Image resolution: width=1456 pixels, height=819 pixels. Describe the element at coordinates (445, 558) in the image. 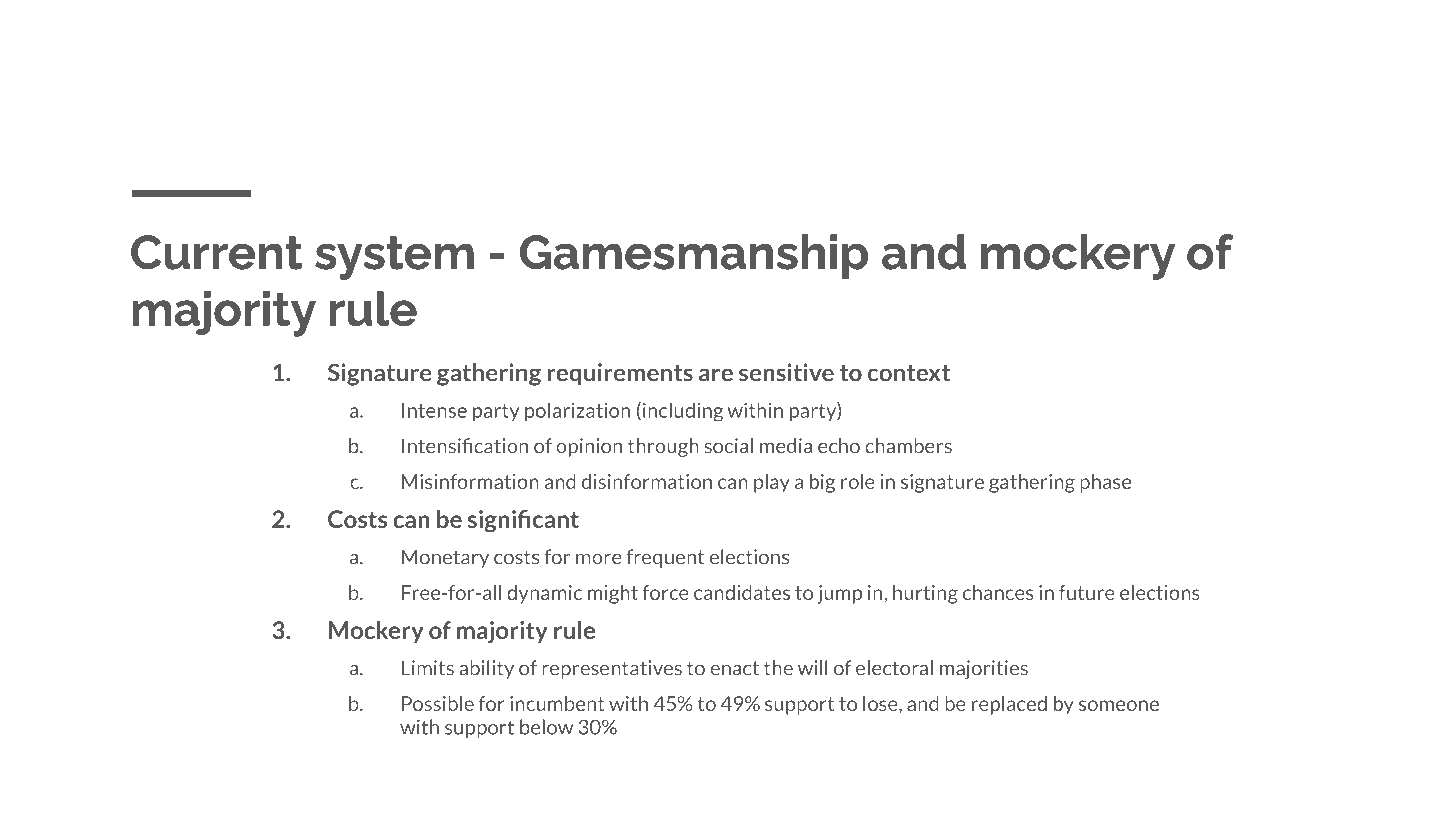

I see `Monetary` at that location.
